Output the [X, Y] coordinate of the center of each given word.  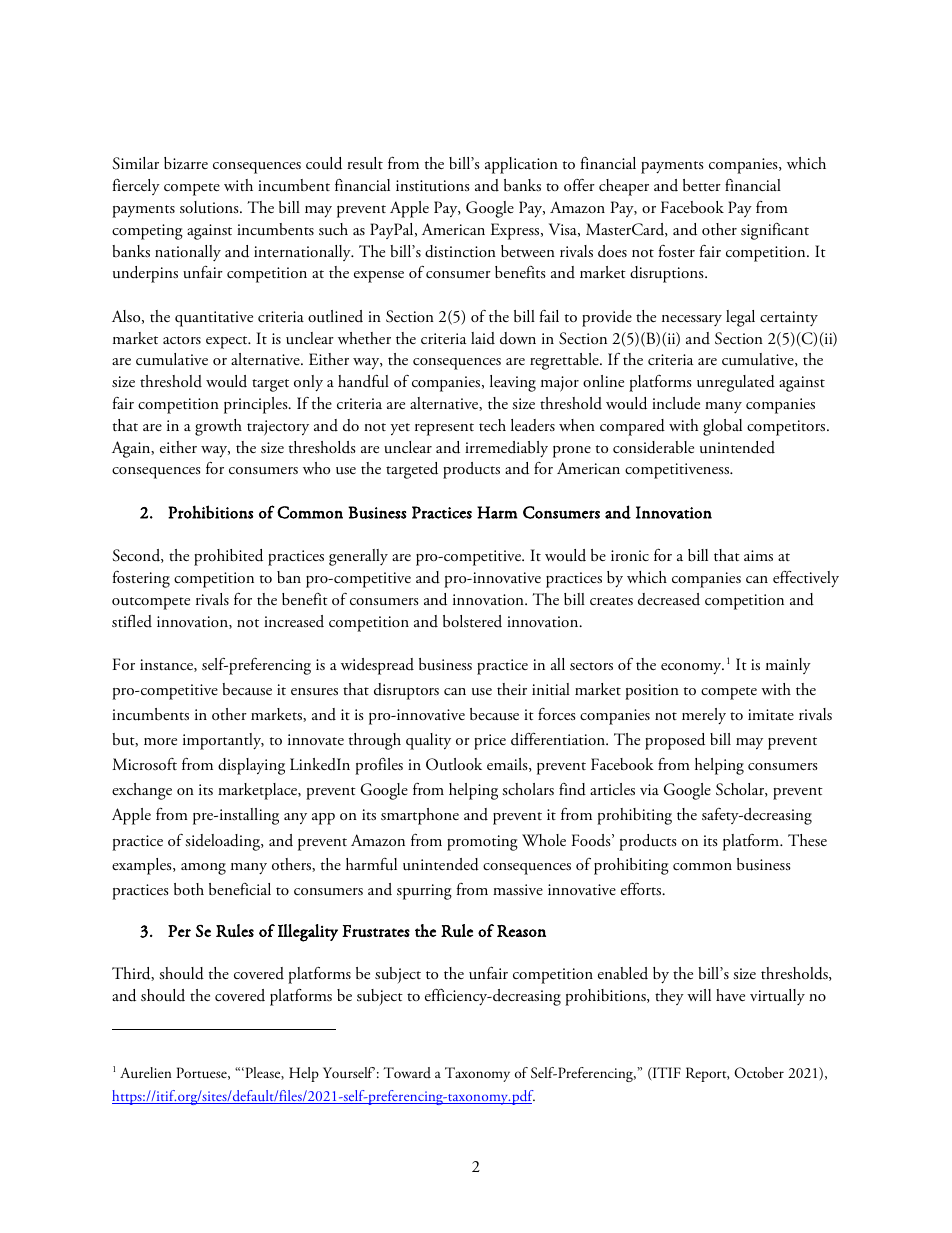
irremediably [506, 449]
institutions [433, 186]
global [722, 427]
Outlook [454, 764]
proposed [675, 741]
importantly [223, 741]
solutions [210, 207]
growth [218, 427]
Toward [407, 1072]
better [702, 185]
